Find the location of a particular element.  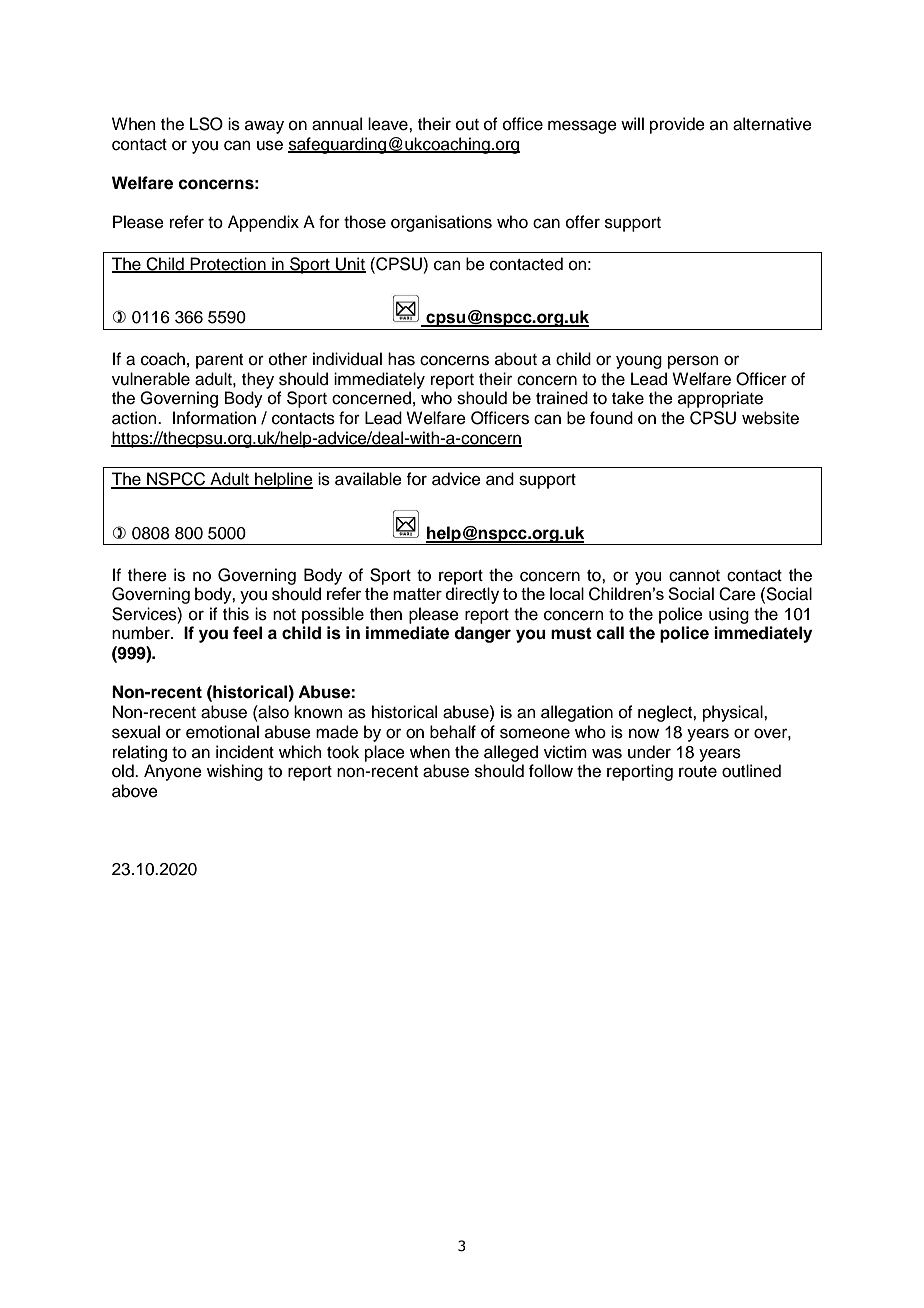

person is located at coordinates (693, 362).
